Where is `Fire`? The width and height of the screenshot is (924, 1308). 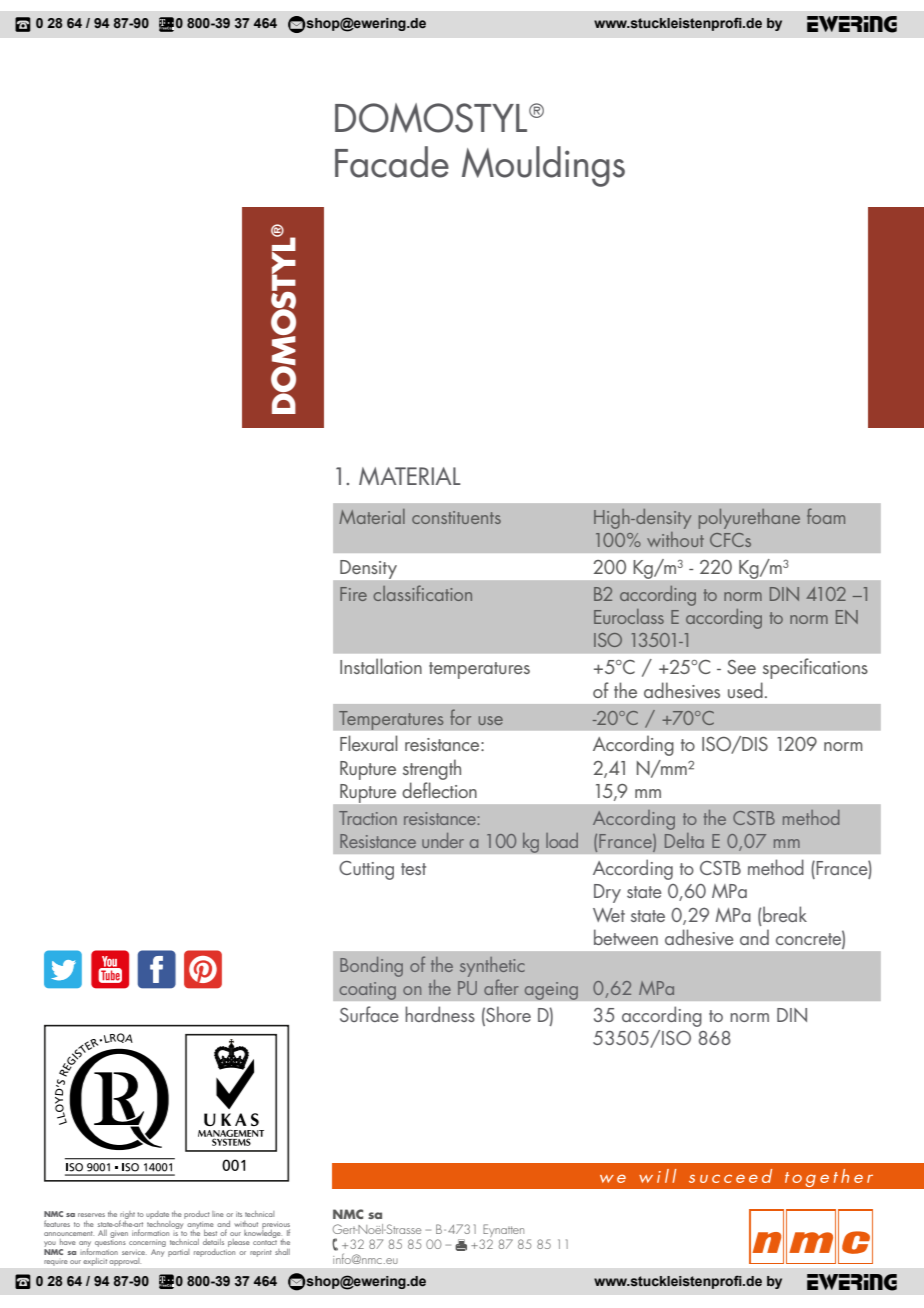
Fire is located at coordinates (353, 594).
